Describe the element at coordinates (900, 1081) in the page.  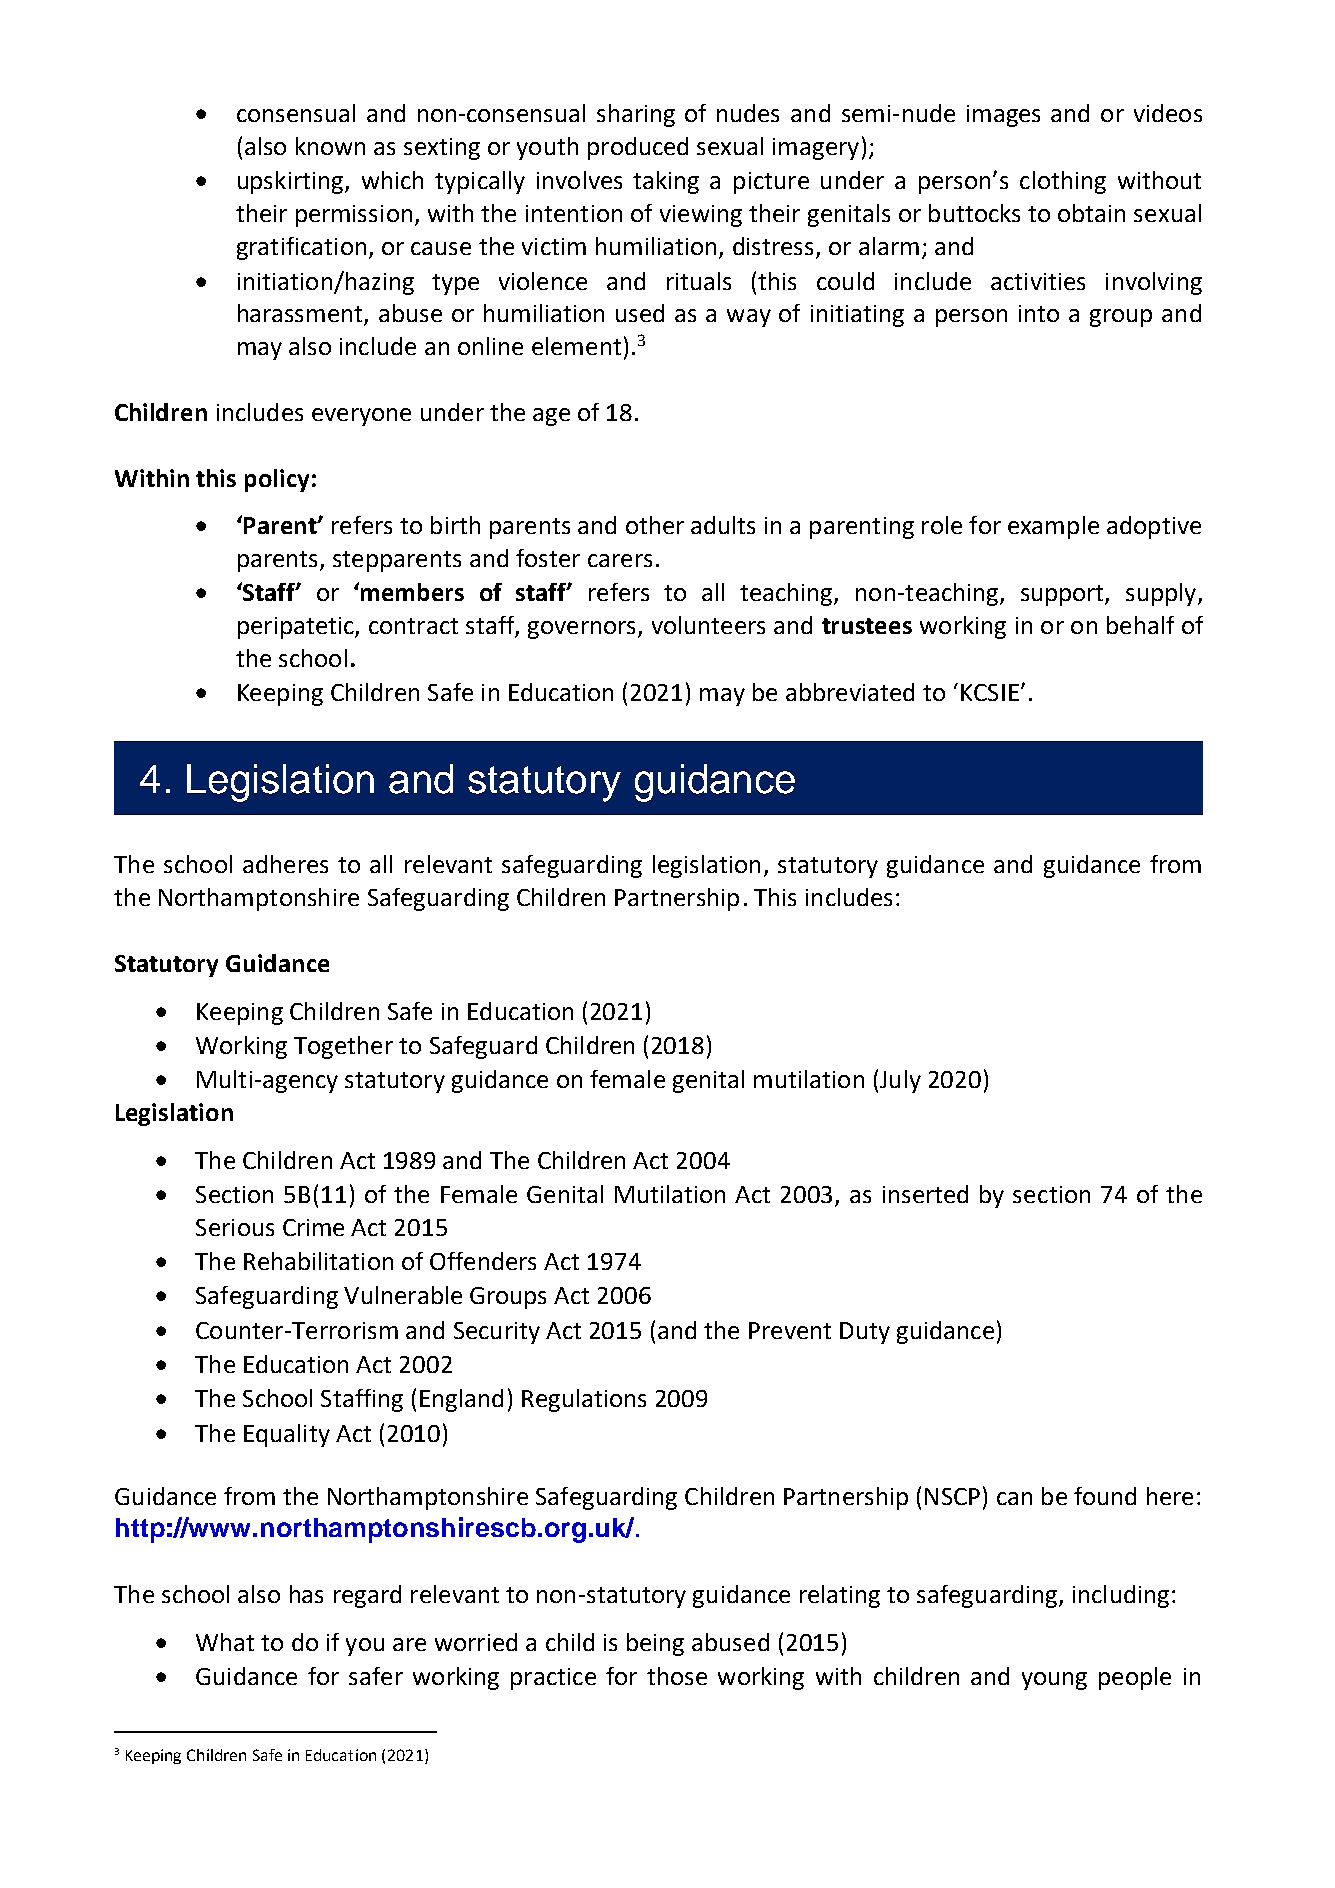
I see `July` at that location.
